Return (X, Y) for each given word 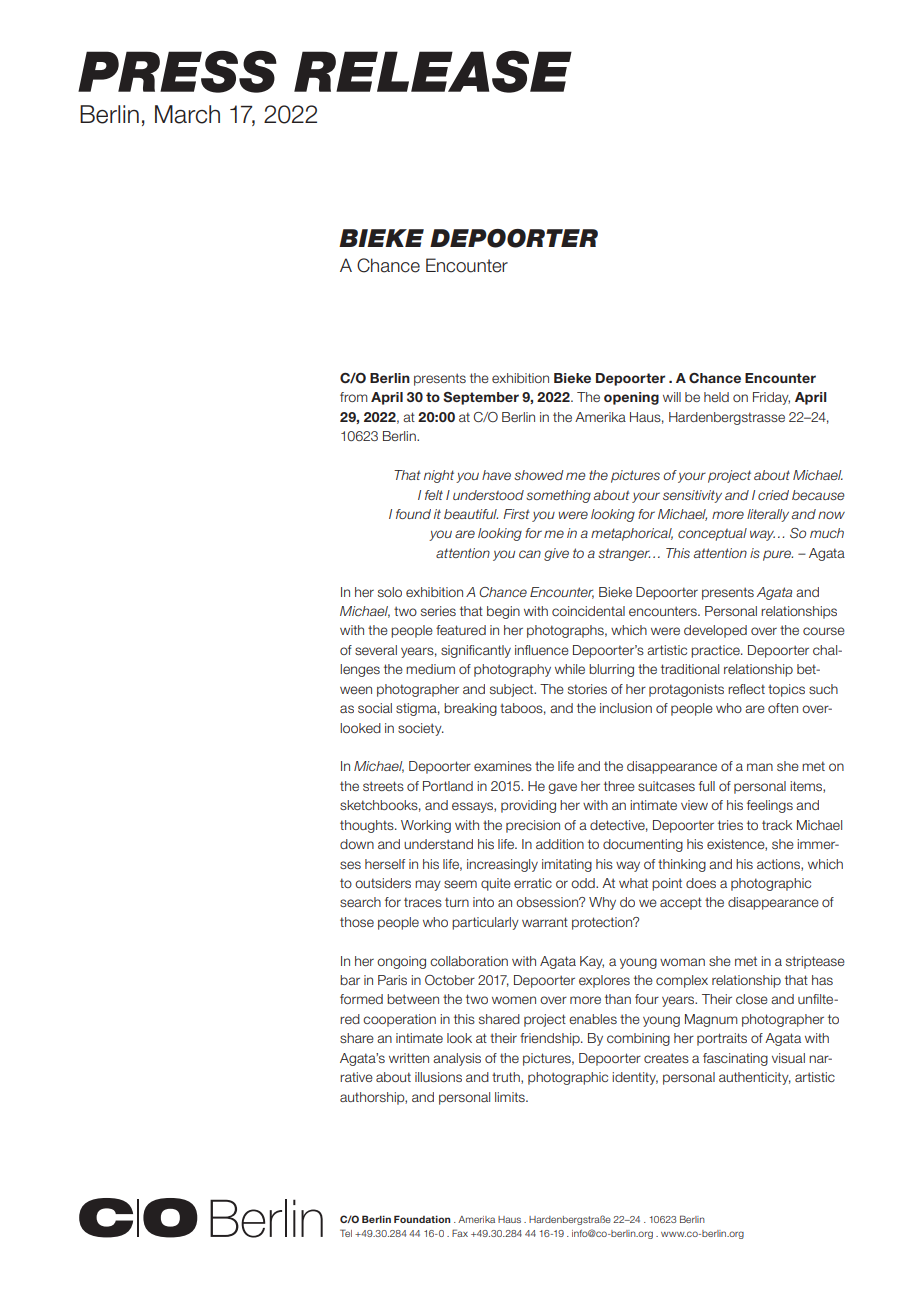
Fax (460, 1233)
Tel (346, 1233)
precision (533, 826)
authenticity (755, 1078)
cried (773, 495)
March (187, 114)
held (716, 397)
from (354, 397)
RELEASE (433, 72)
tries (730, 825)
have (496, 475)
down (357, 844)
